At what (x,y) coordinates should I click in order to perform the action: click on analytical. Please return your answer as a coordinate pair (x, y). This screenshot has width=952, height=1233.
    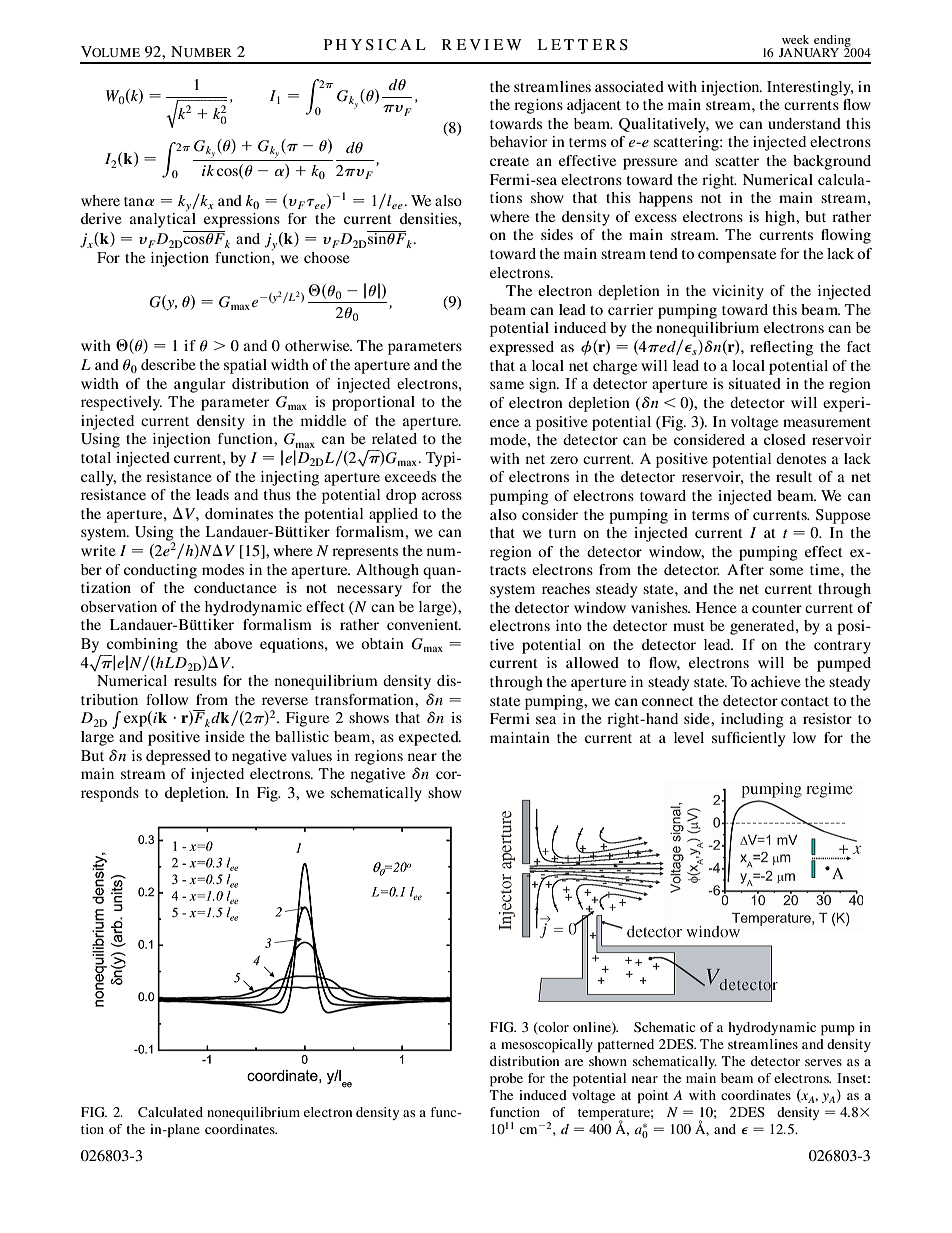
    Looking at the image, I should click on (163, 219).
